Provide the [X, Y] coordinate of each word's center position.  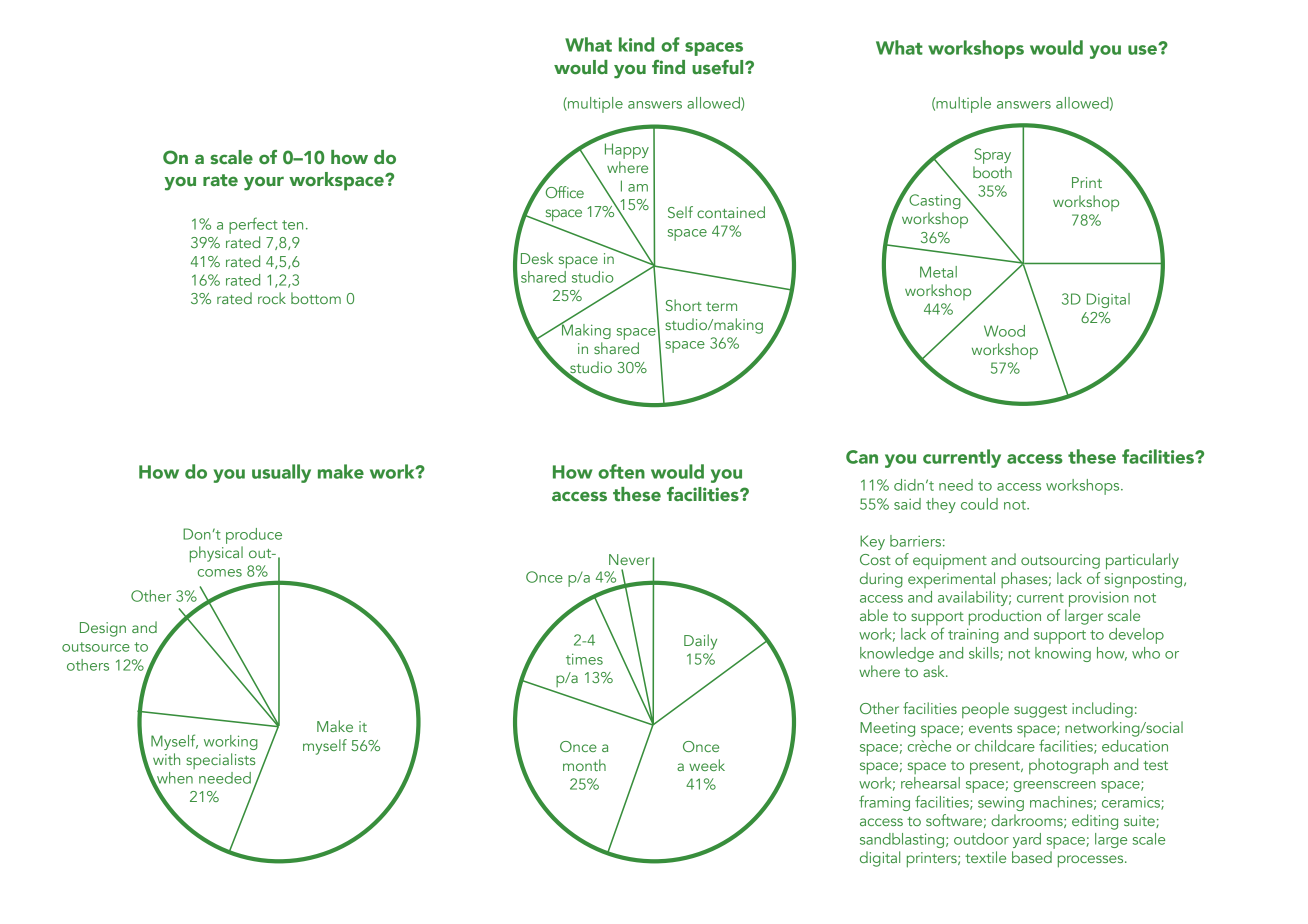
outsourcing [1060, 561]
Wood [1004, 331]
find [668, 67]
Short [684, 305]
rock [272, 298]
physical [216, 554]
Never [629, 559]
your [264, 183]
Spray [992, 156]
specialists [220, 761]
